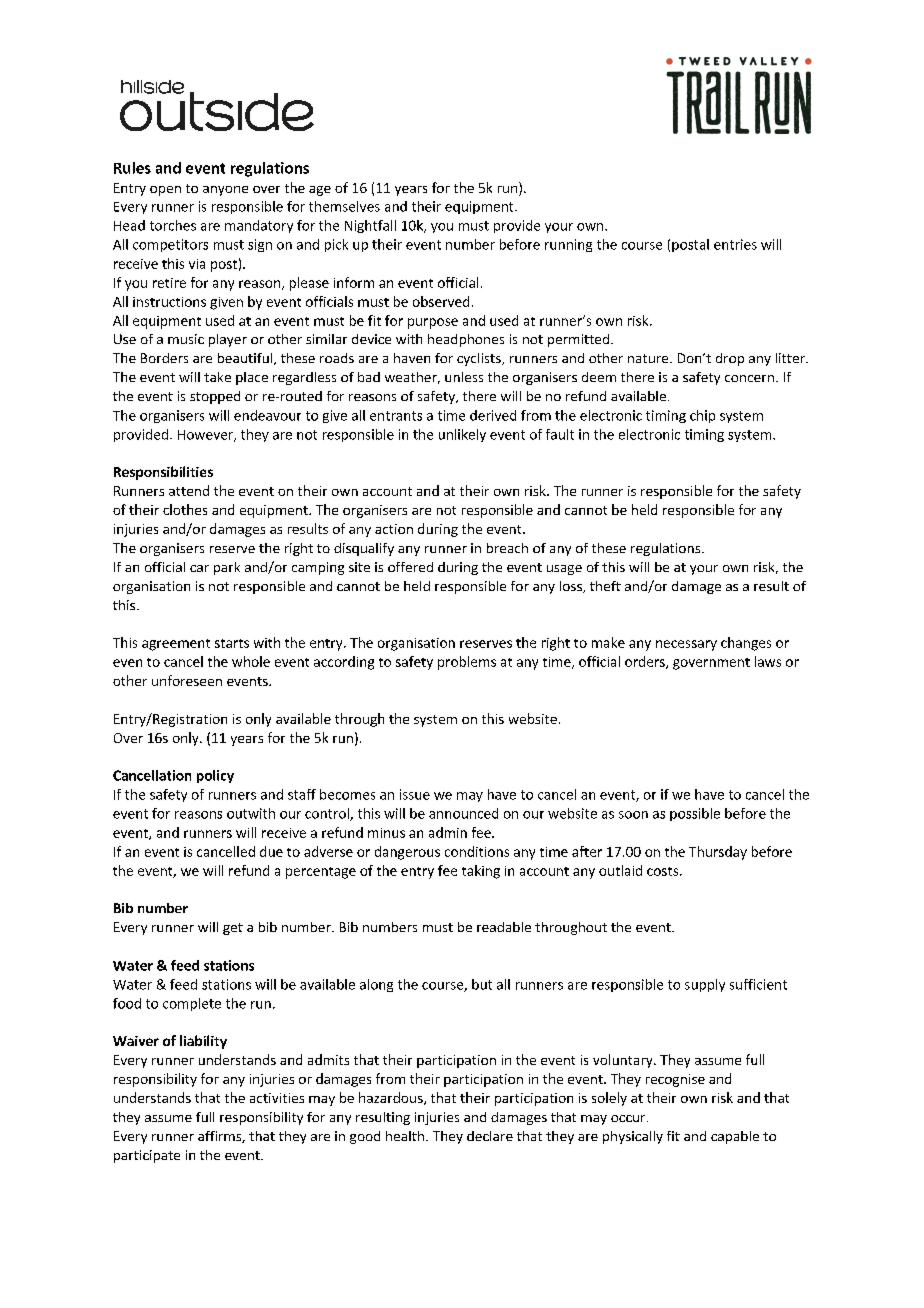 Image resolution: width=924 pixels, height=1308 pixels. Describe the element at coordinates (147, 1156) in the image. I see `participate` at that location.
